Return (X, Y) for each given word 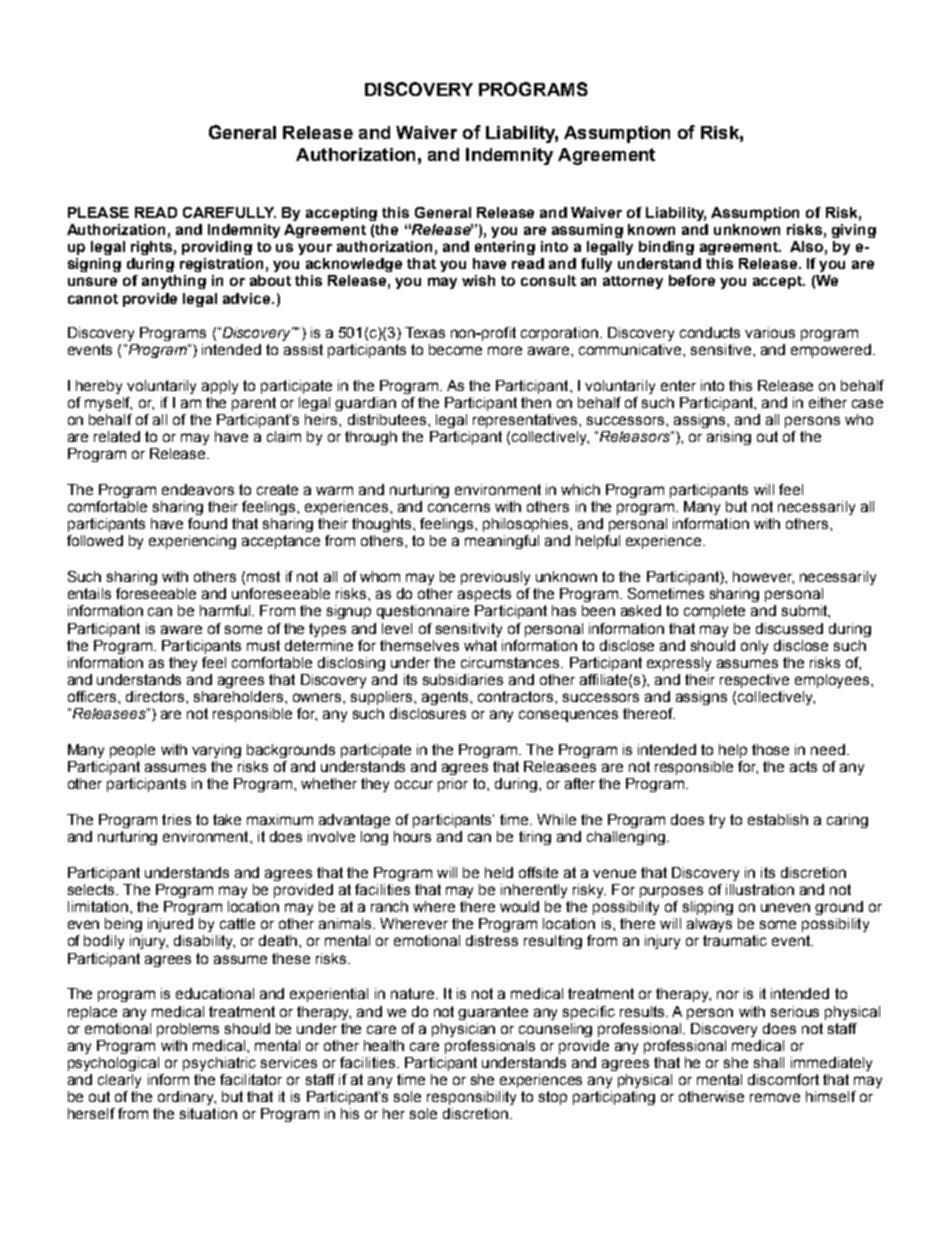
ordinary (187, 1098)
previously (495, 578)
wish (478, 280)
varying (216, 751)
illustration (760, 889)
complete (714, 612)
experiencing (192, 542)
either (828, 402)
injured (170, 925)
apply (220, 387)
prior (453, 785)
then (536, 402)
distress (492, 940)
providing (217, 248)
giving (854, 231)
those (770, 749)
